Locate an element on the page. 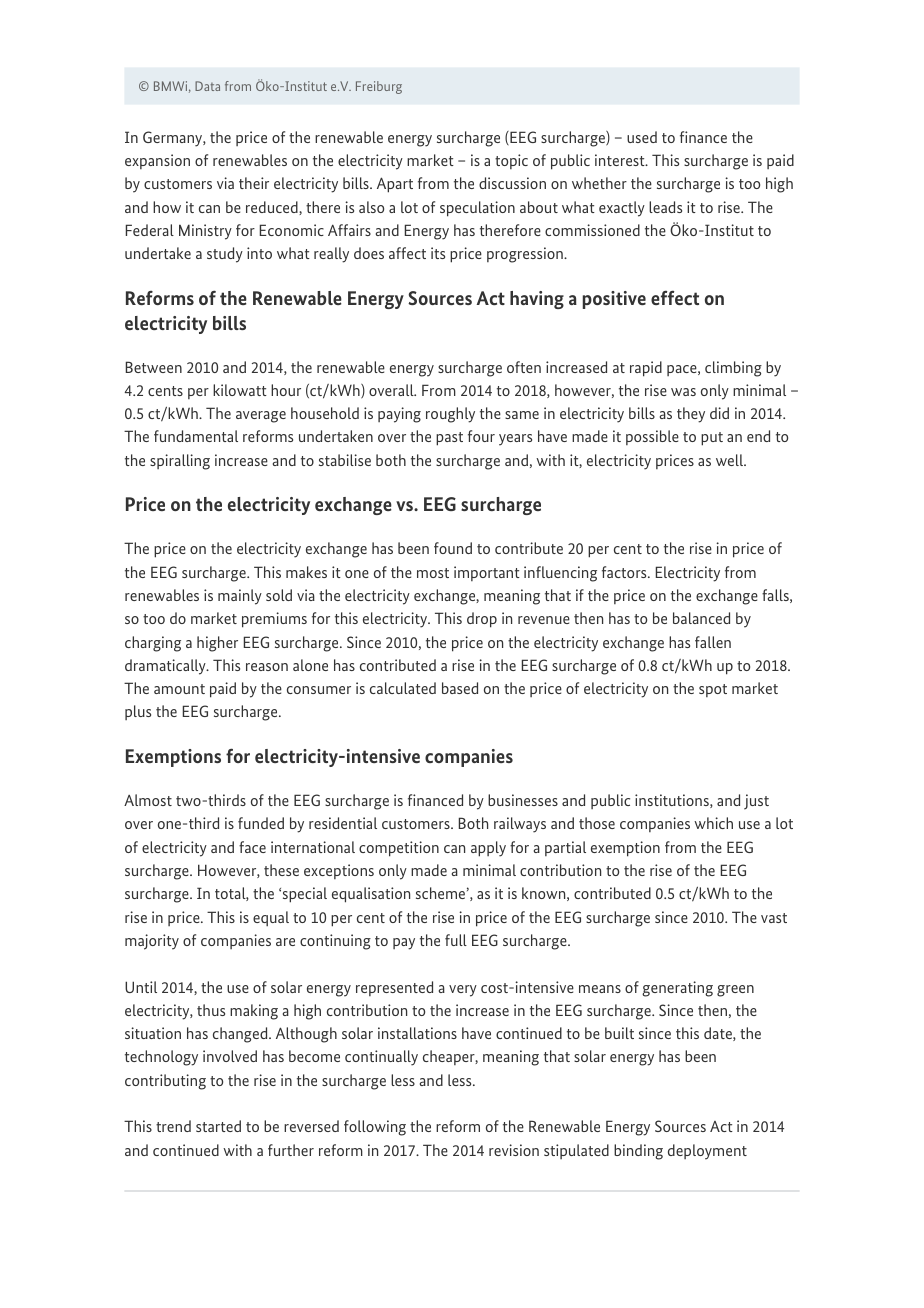 Image resolution: width=924 pixels, height=1308 pixels. used is located at coordinates (642, 137).
